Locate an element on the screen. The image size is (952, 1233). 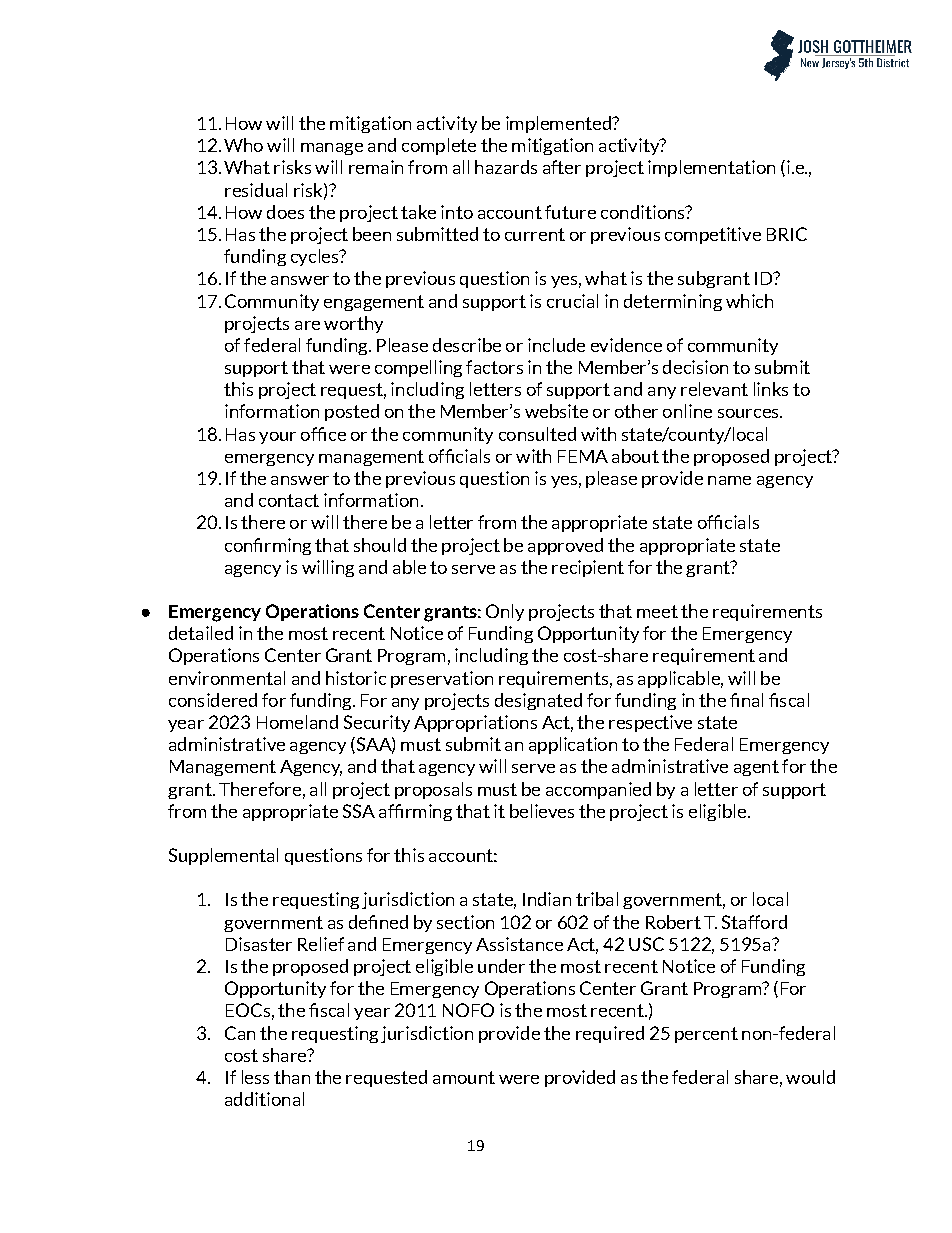
Homeland is located at coordinates (297, 722).
